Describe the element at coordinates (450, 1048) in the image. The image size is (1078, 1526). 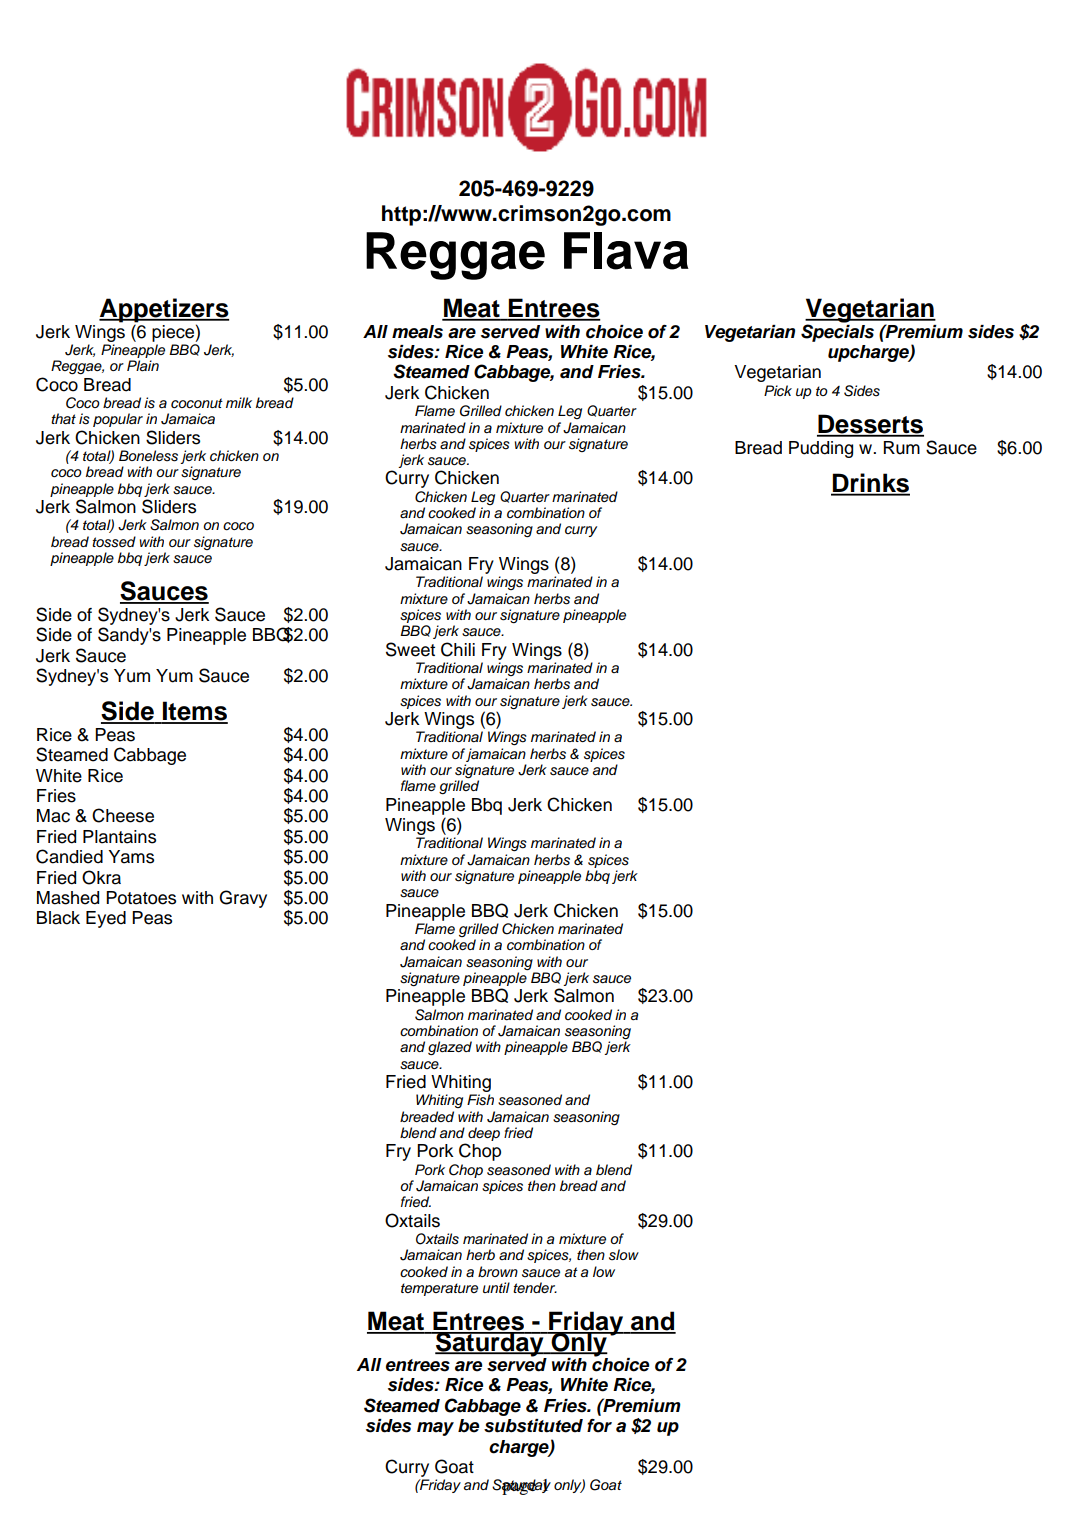
I see `glazed` at that location.
